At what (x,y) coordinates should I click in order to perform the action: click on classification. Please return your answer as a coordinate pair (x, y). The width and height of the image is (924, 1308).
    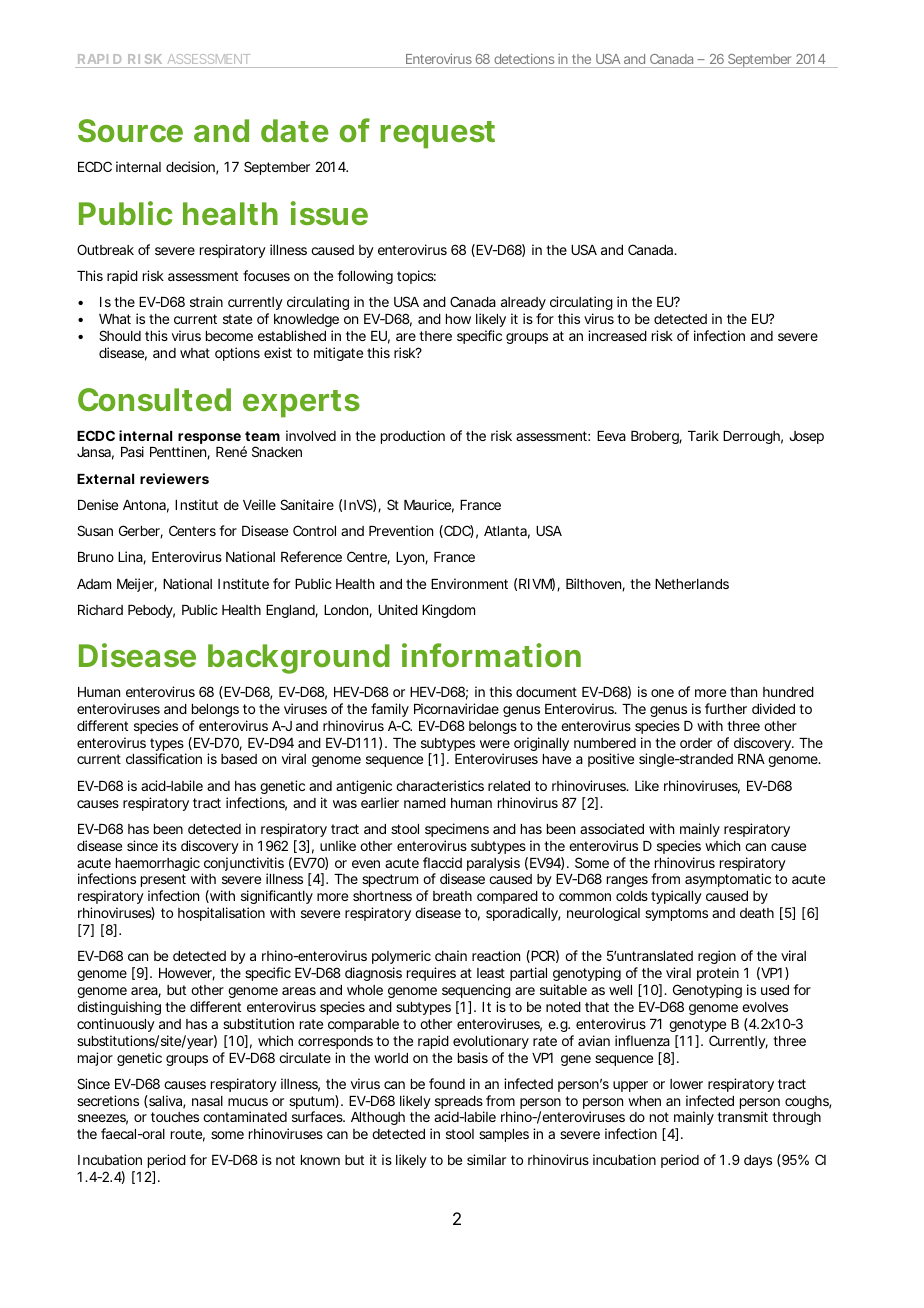
    Looking at the image, I should click on (164, 758).
